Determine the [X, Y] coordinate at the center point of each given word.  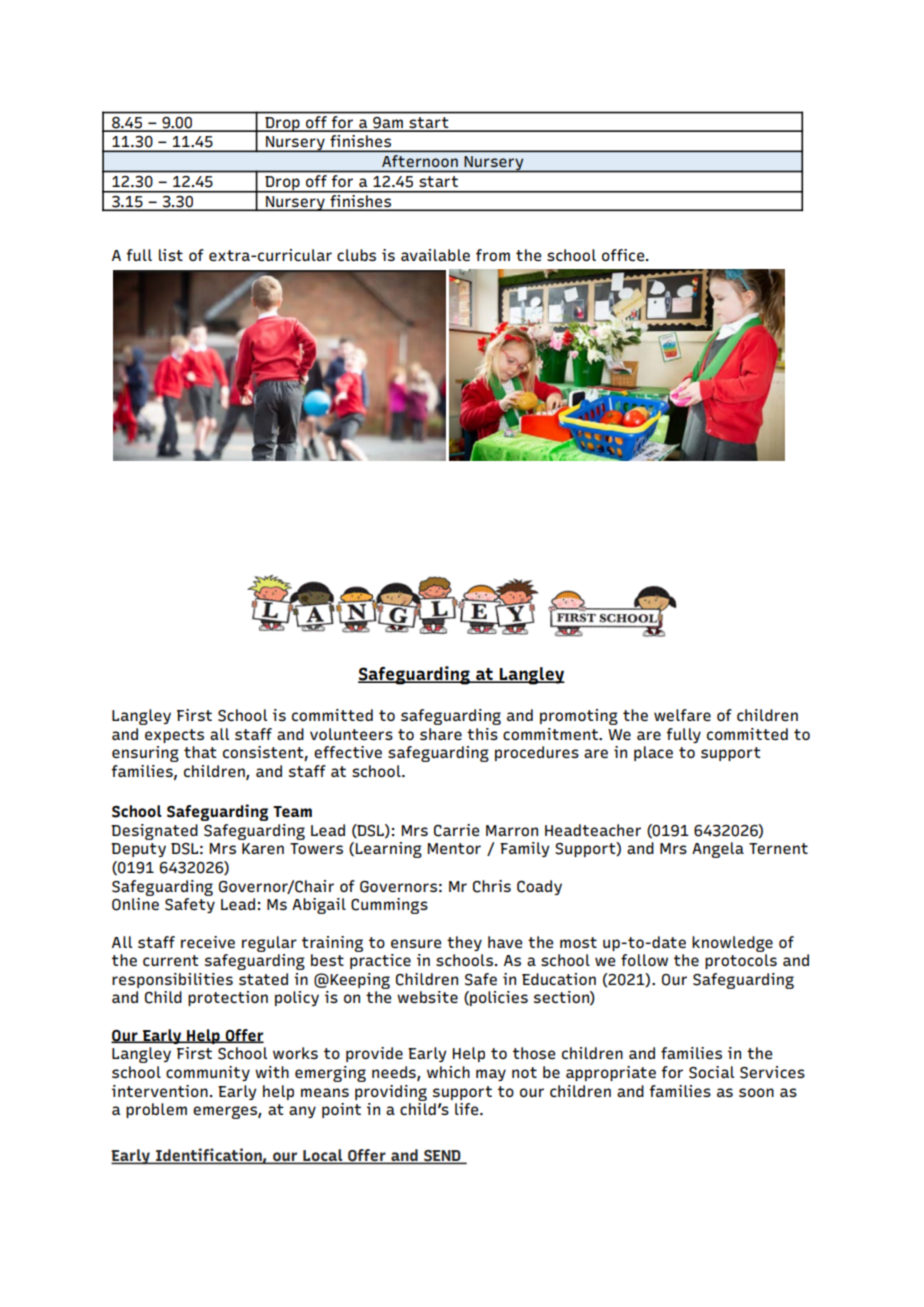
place [653, 753]
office [624, 255]
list [171, 255]
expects [174, 736]
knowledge [732, 944]
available [435, 255]
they [464, 943]
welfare [682, 715]
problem [156, 1110]
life [468, 1109]
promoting [579, 717]
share [441, 734]
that [200, 752]
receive [208, 942]
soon [756, 1092]
